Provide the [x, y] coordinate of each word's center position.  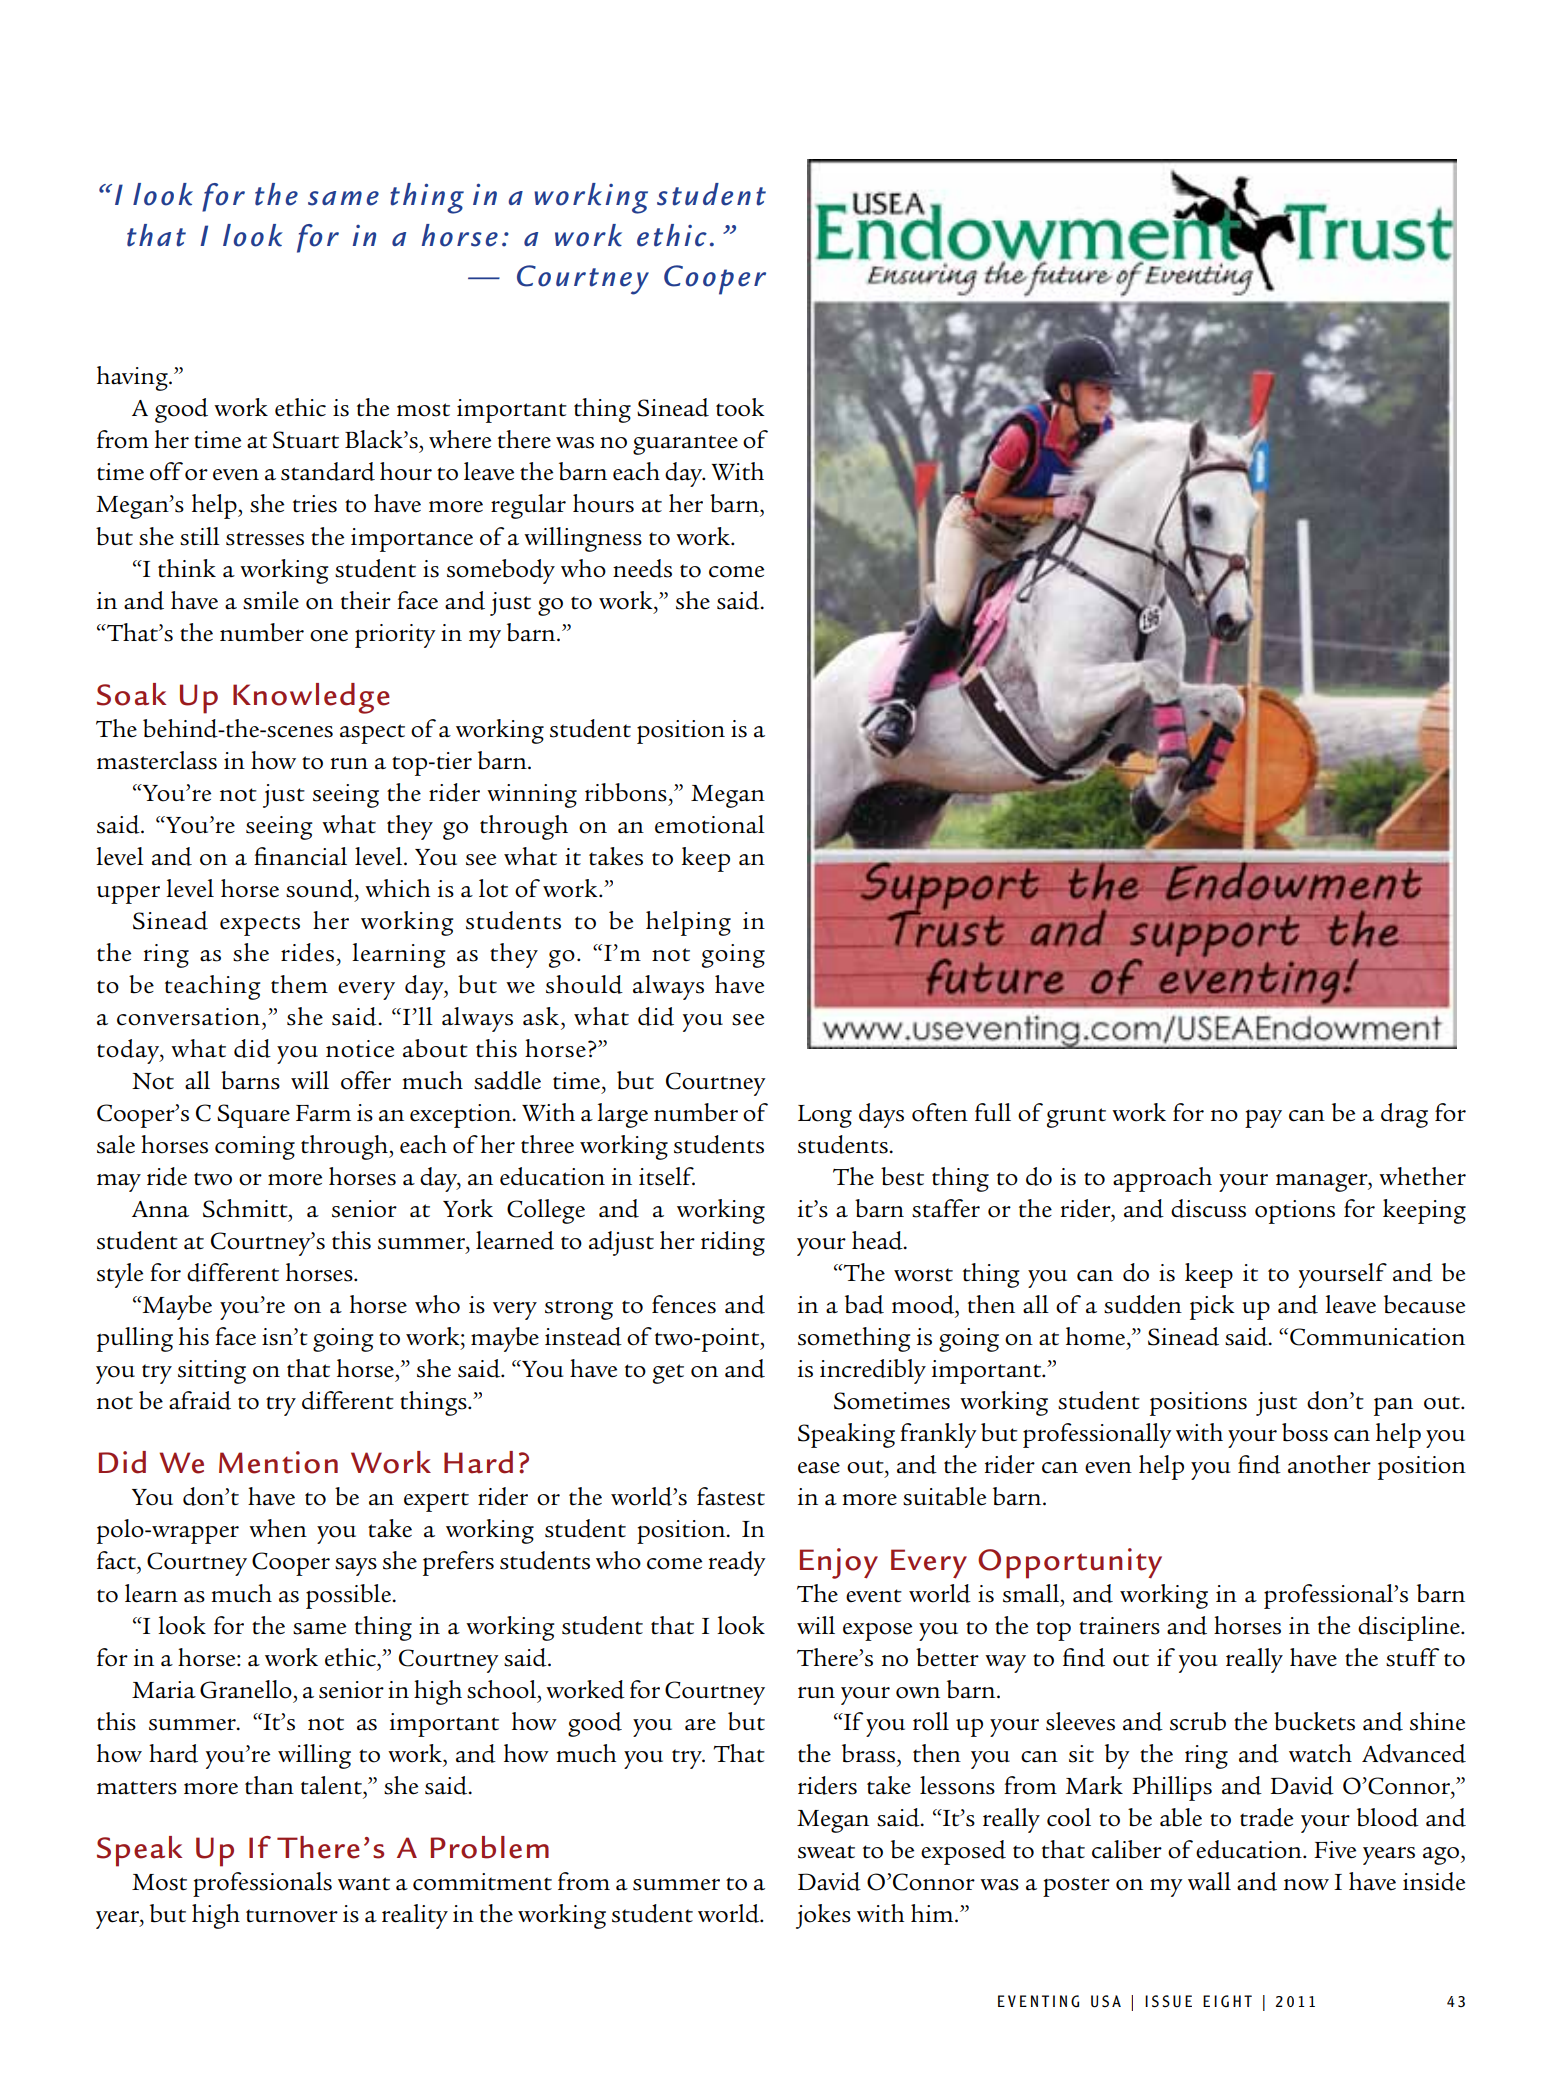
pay [1263, 1119]
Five [1335, 1850]
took [740, 407]
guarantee [685, 445]
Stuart [306, 440]
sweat [826, 1852]
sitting [212, 1372]
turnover [292, 1916]
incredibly [873, 1371]
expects [260, 926]
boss [1305, 1432]
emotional [710, 824]
